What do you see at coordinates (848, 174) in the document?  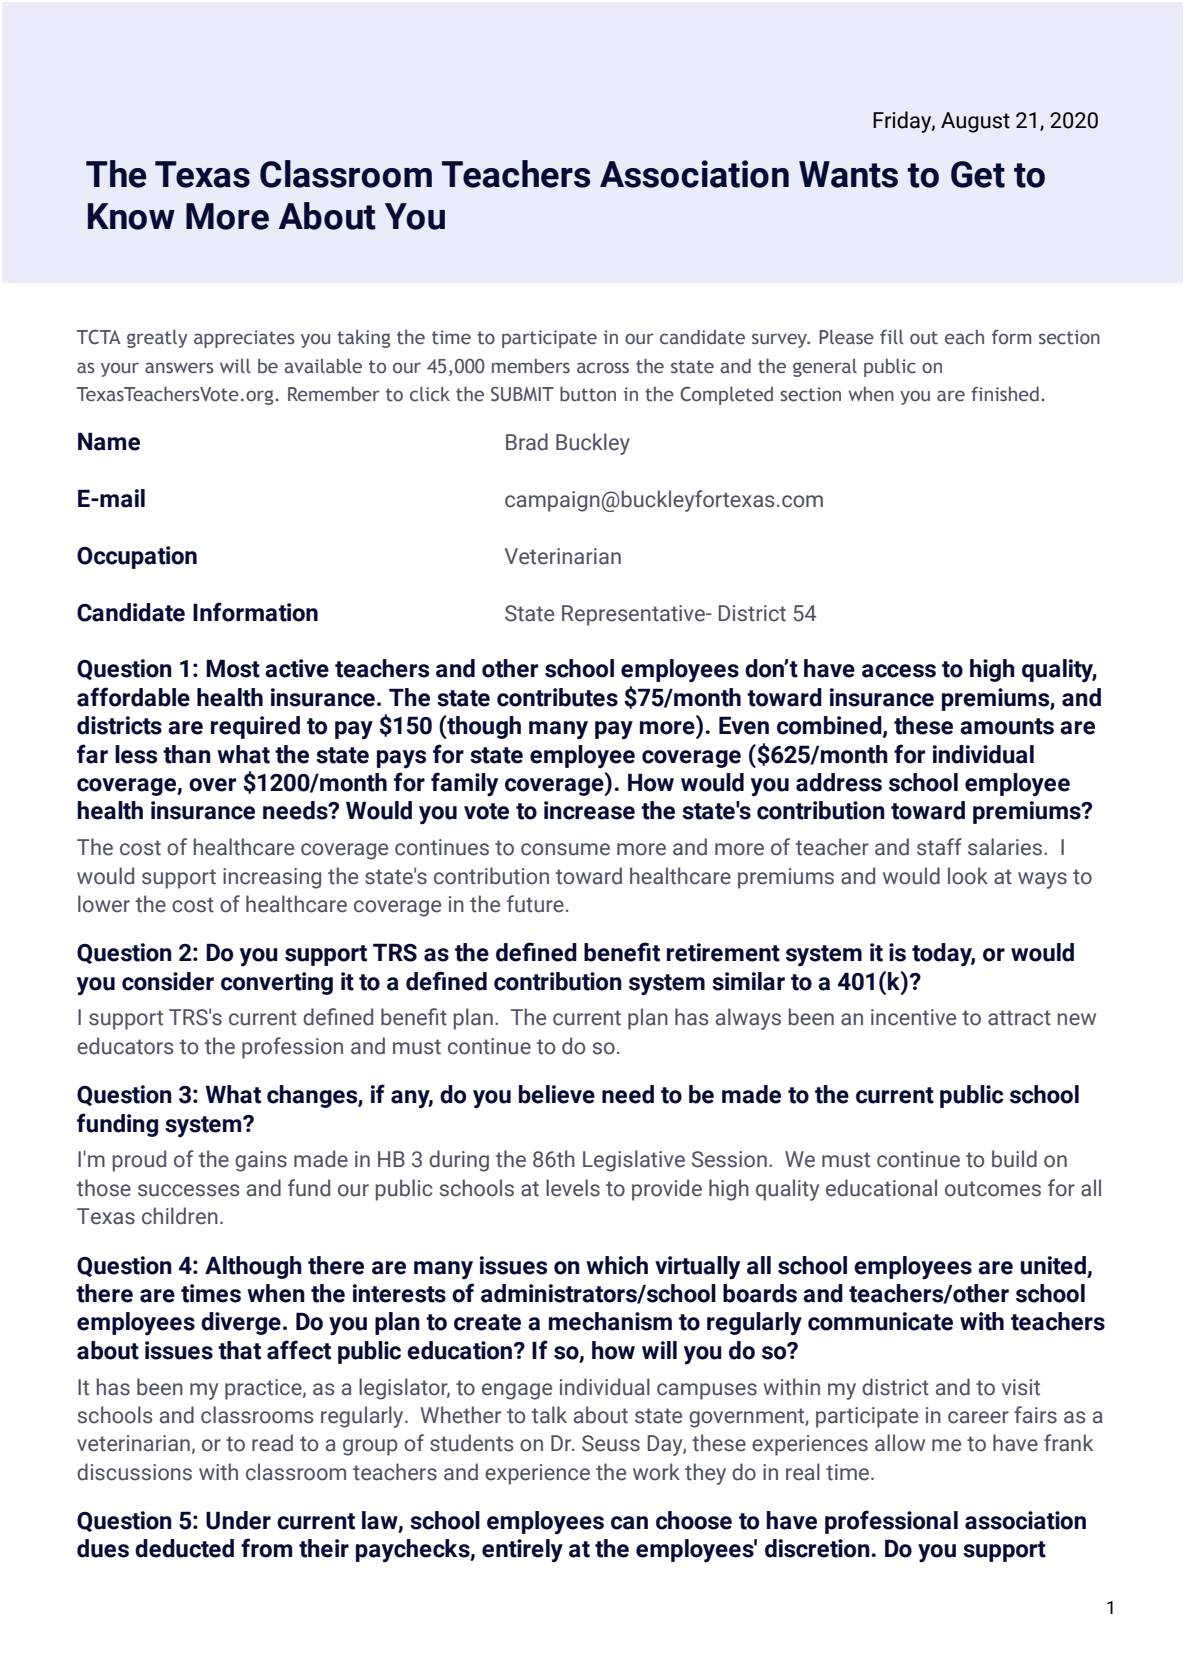 I see `Wants` at bounding box center [848, 174].
